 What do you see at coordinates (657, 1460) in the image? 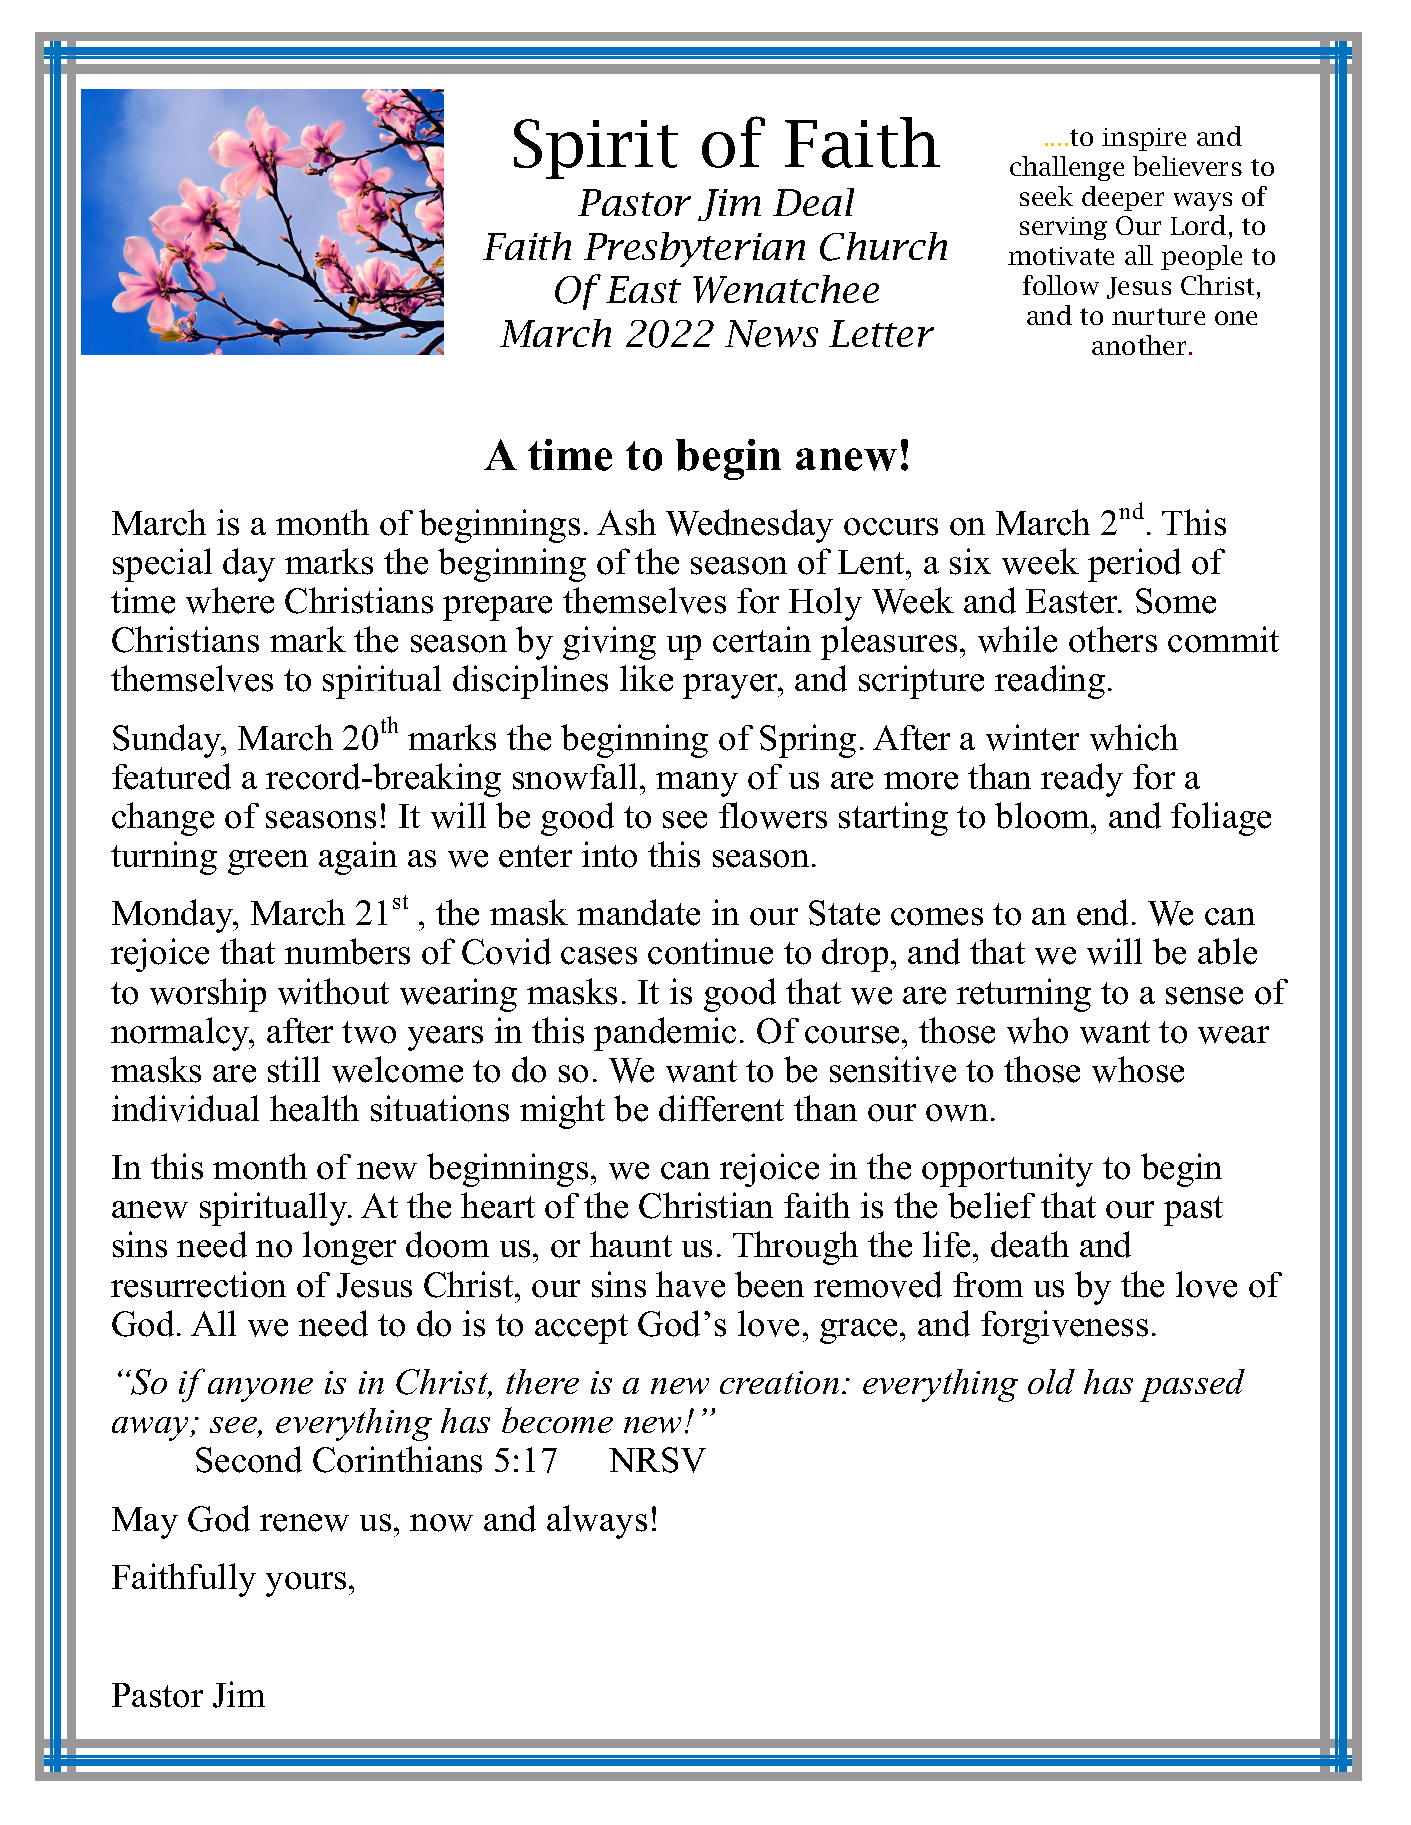
I see `NRSV` at bounding box center [657, 1460].
